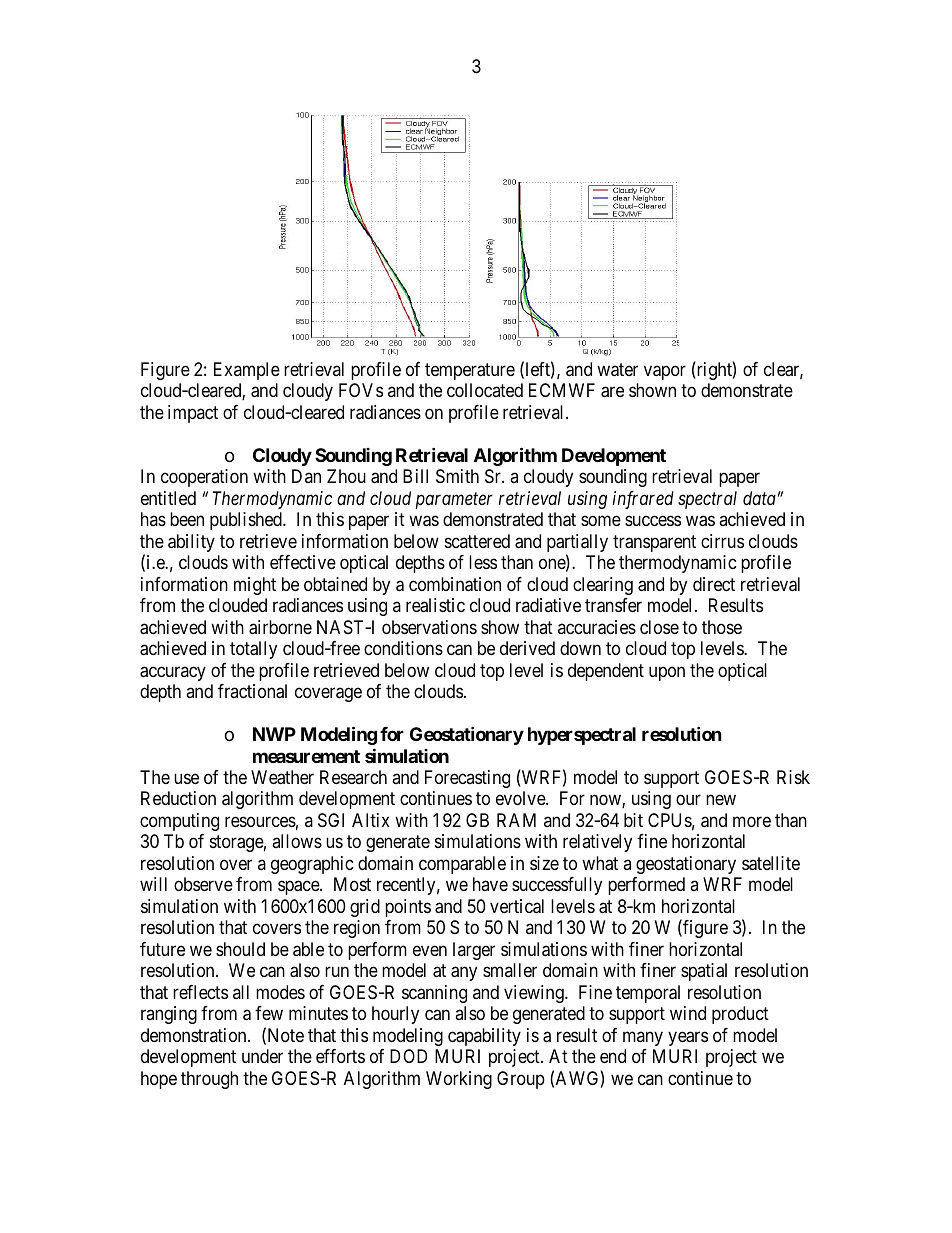 This screenshot has height=1233, width=952. What do you see at coordinates (262, 1056) in the screenshot?
I see `under` at bounding box center [262, 1056].
